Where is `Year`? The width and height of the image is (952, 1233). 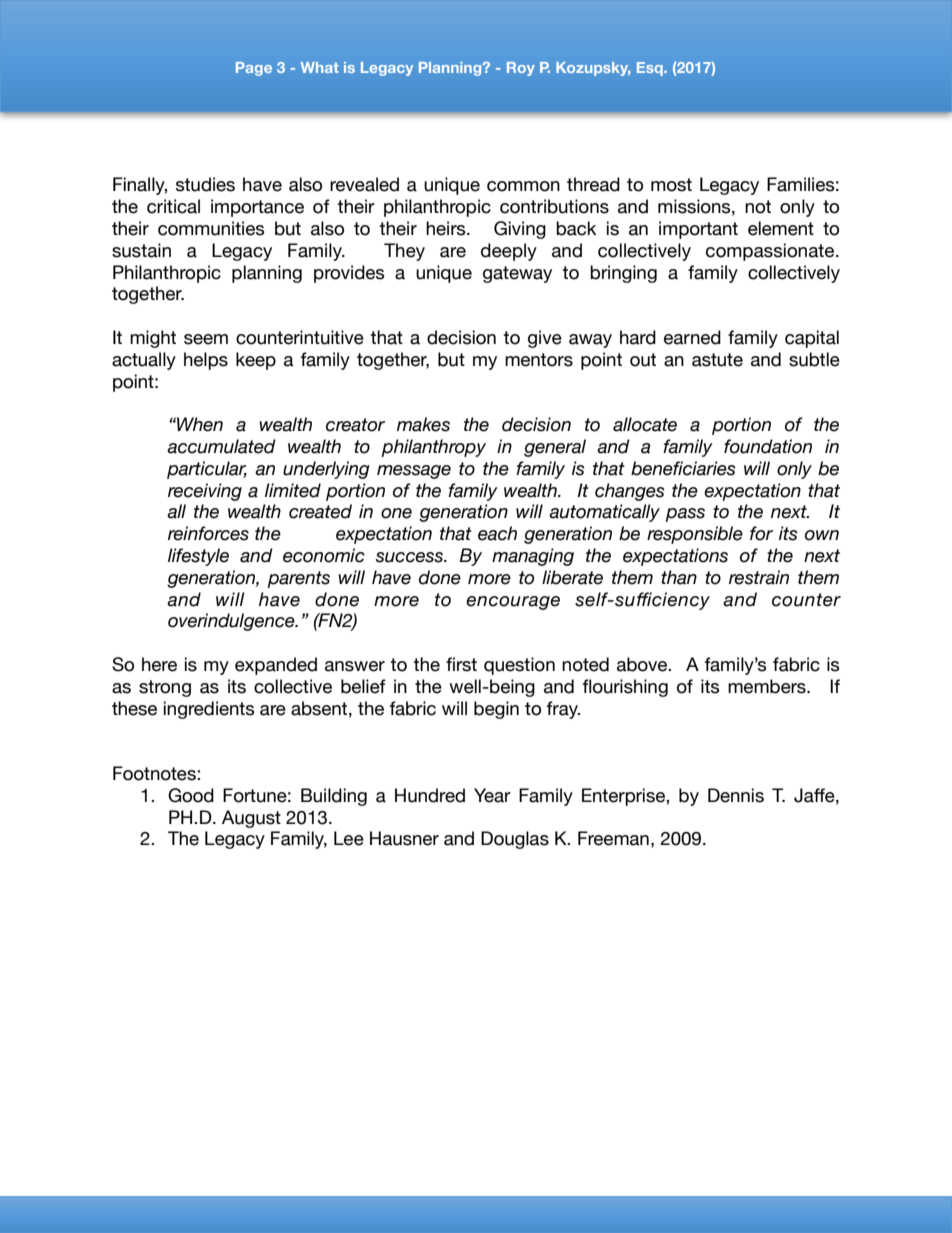 Year is located at coordinates (492, 795).
